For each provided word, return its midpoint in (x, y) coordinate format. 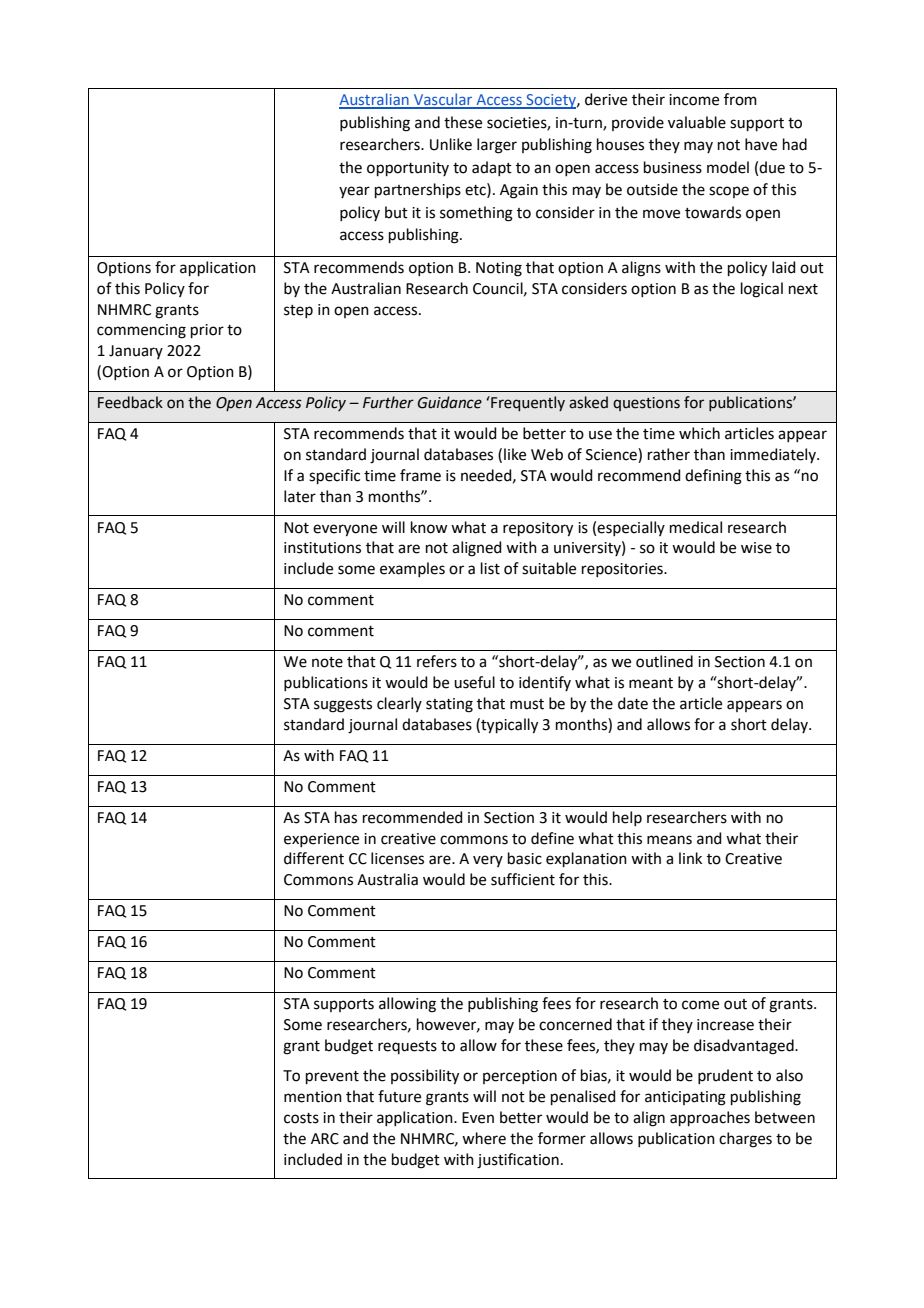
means (669, 840)
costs (301, 1118)
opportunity (408, 169)
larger (497, 146)
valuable (697, 122)
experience (321, 840)
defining (713, 477)
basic (525, 858)
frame (420, 475)
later (300, 496)
